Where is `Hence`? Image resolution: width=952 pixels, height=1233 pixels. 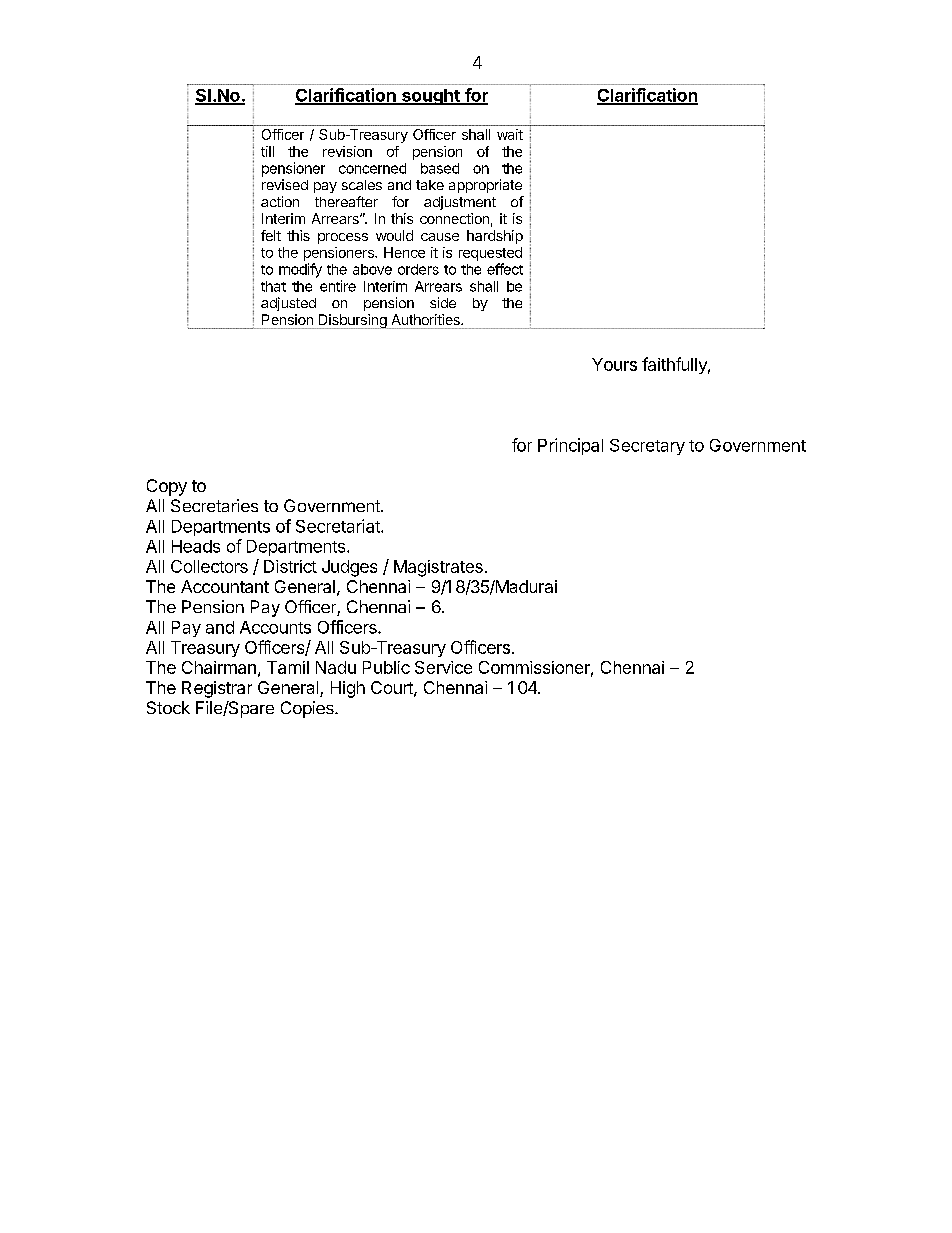
Hence is located at coordinates (404, 252).
